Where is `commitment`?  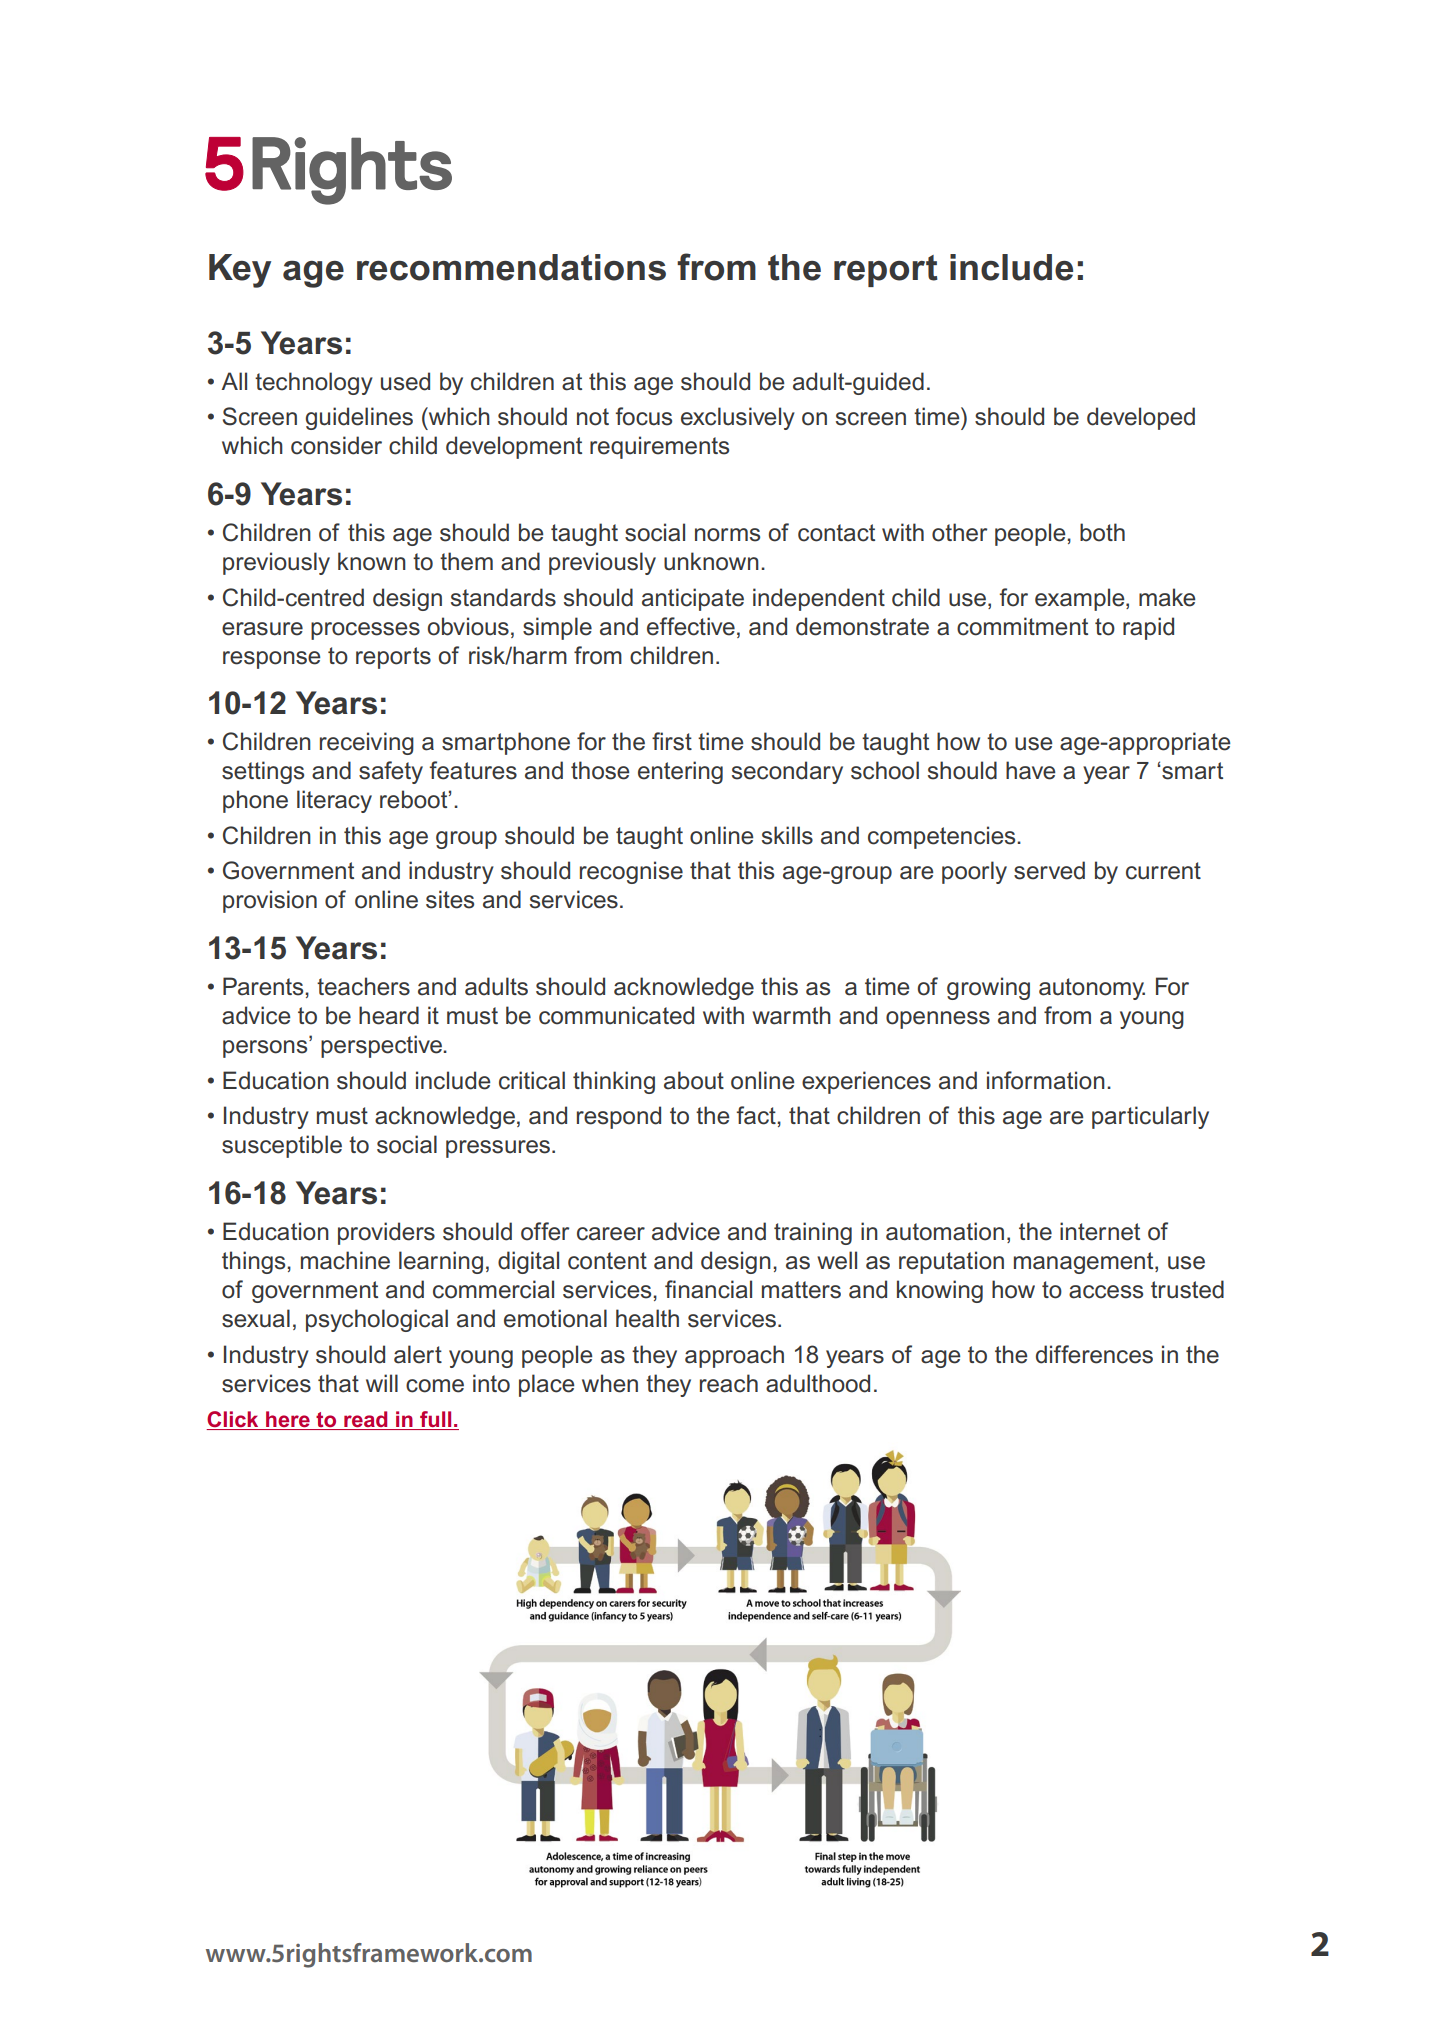 commitment is located at coordinates (1022, 626).
